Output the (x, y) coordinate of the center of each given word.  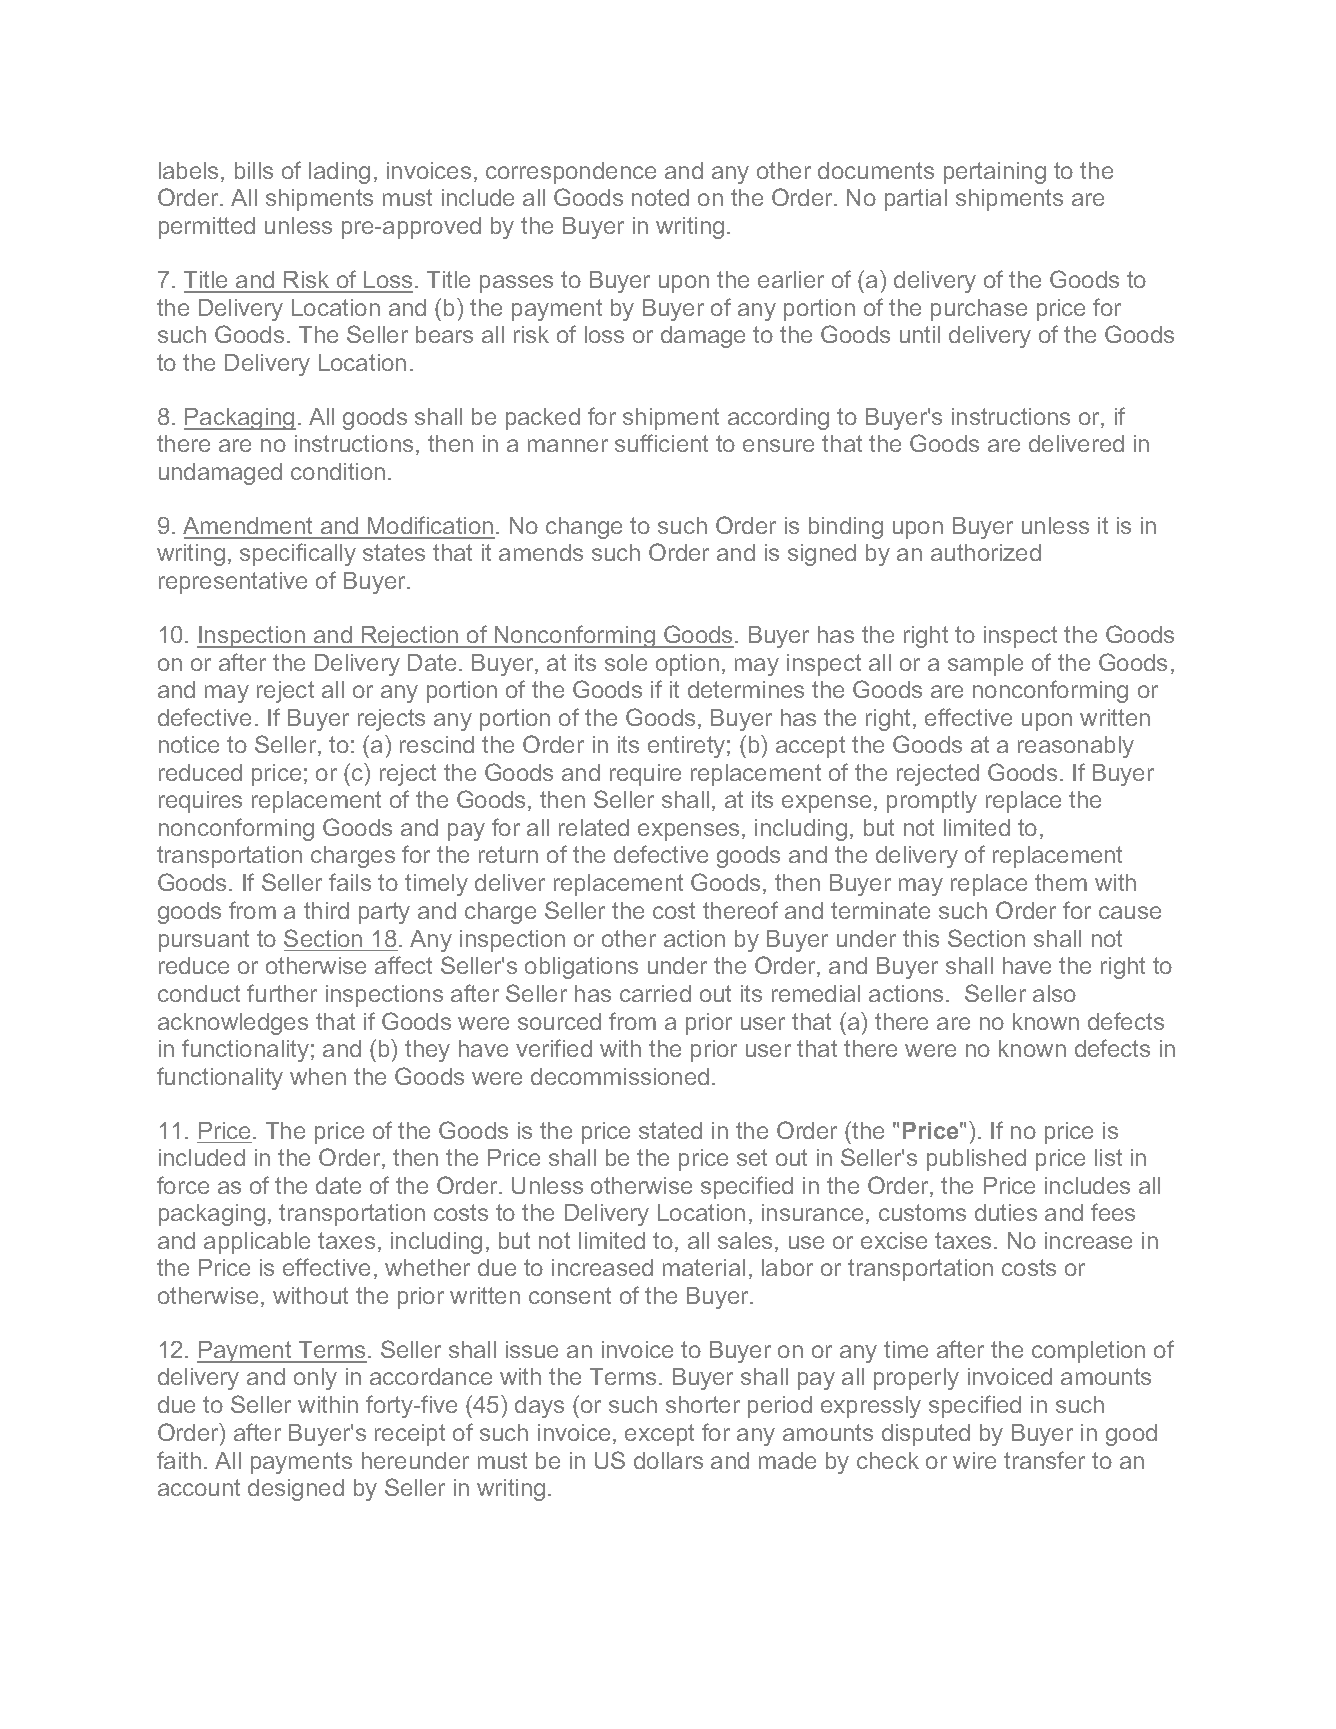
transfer (1044, 1460)
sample (985, 665)
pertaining (995, 173)
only (315, 1379)
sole (626, 662)
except (659, 1435)
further (282, 993)
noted (660, 197)
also (1054, 993)
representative (233, 583)
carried (655, 993)
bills (254, 170)
